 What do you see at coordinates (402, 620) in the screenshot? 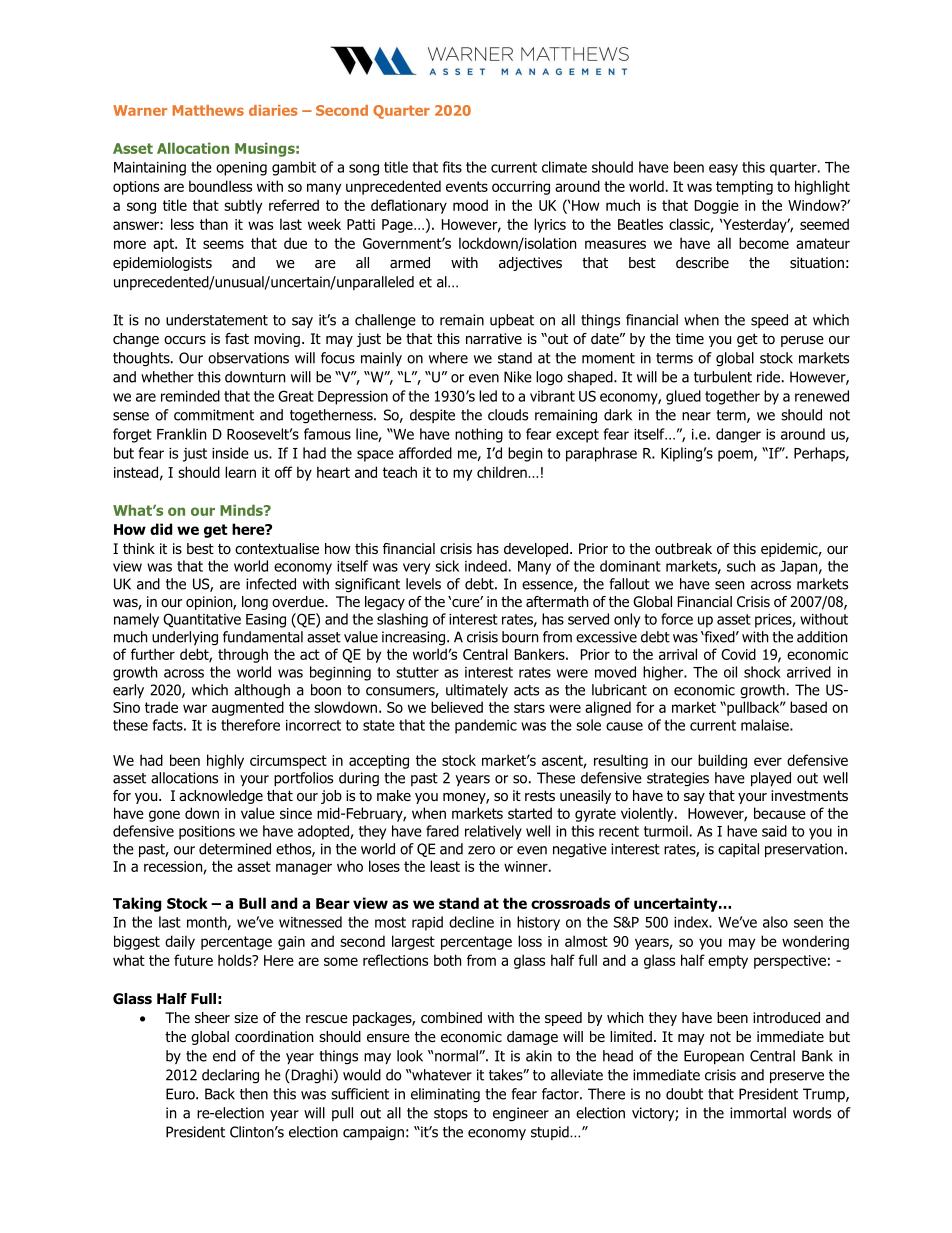
I see `slashing` at bounding box center [402, 620].
